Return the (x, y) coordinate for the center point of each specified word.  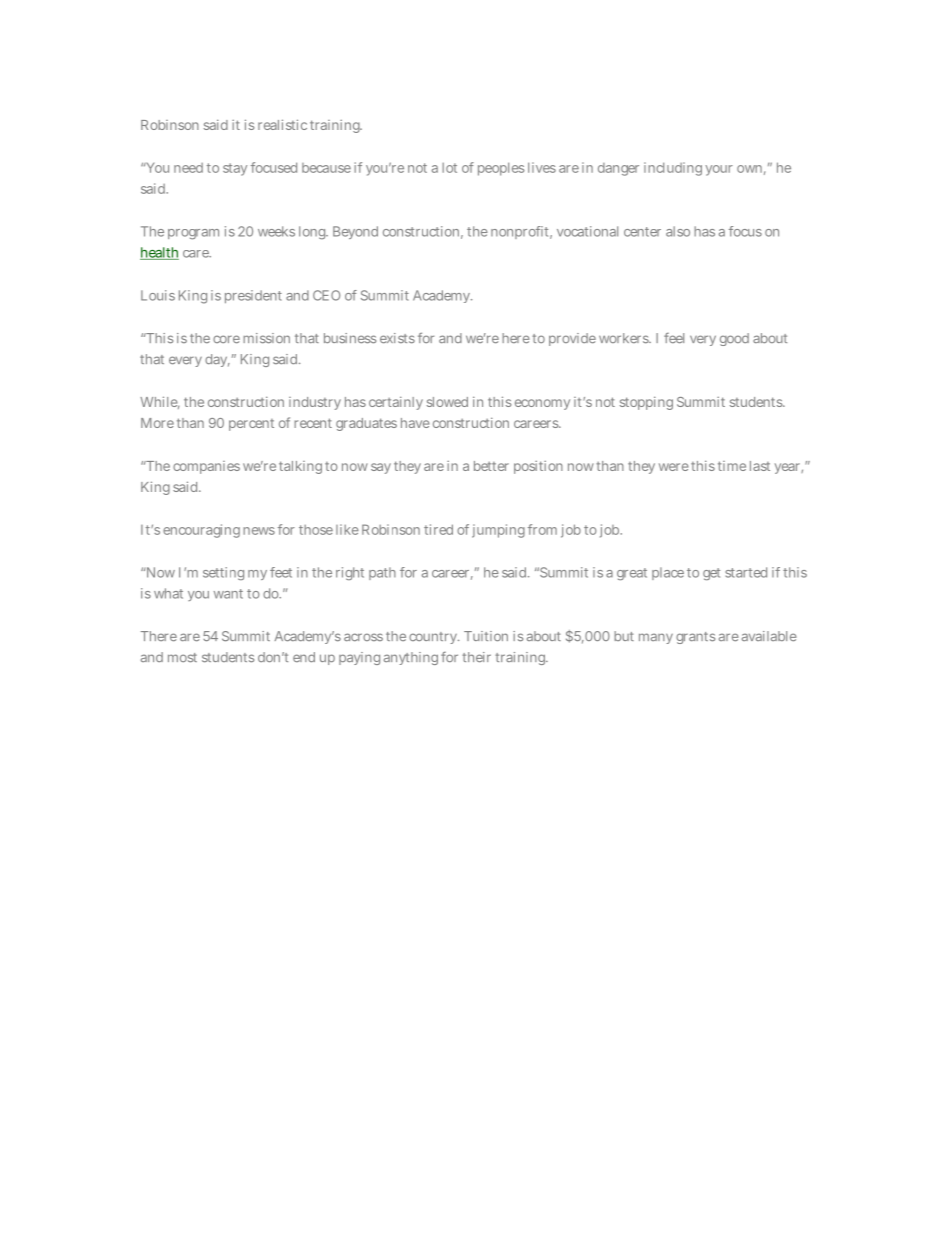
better (491, 466)
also (678, 231)
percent (251, 425)
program (193, 234)
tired (438, 529)
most (182, 658)
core (226, 339)
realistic (282, 124)
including (673, 169)
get (711, 574)
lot (449, 168)
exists (397, 338)
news (259, 531)
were (674, 467)
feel (674, 338)
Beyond (355, 232)
